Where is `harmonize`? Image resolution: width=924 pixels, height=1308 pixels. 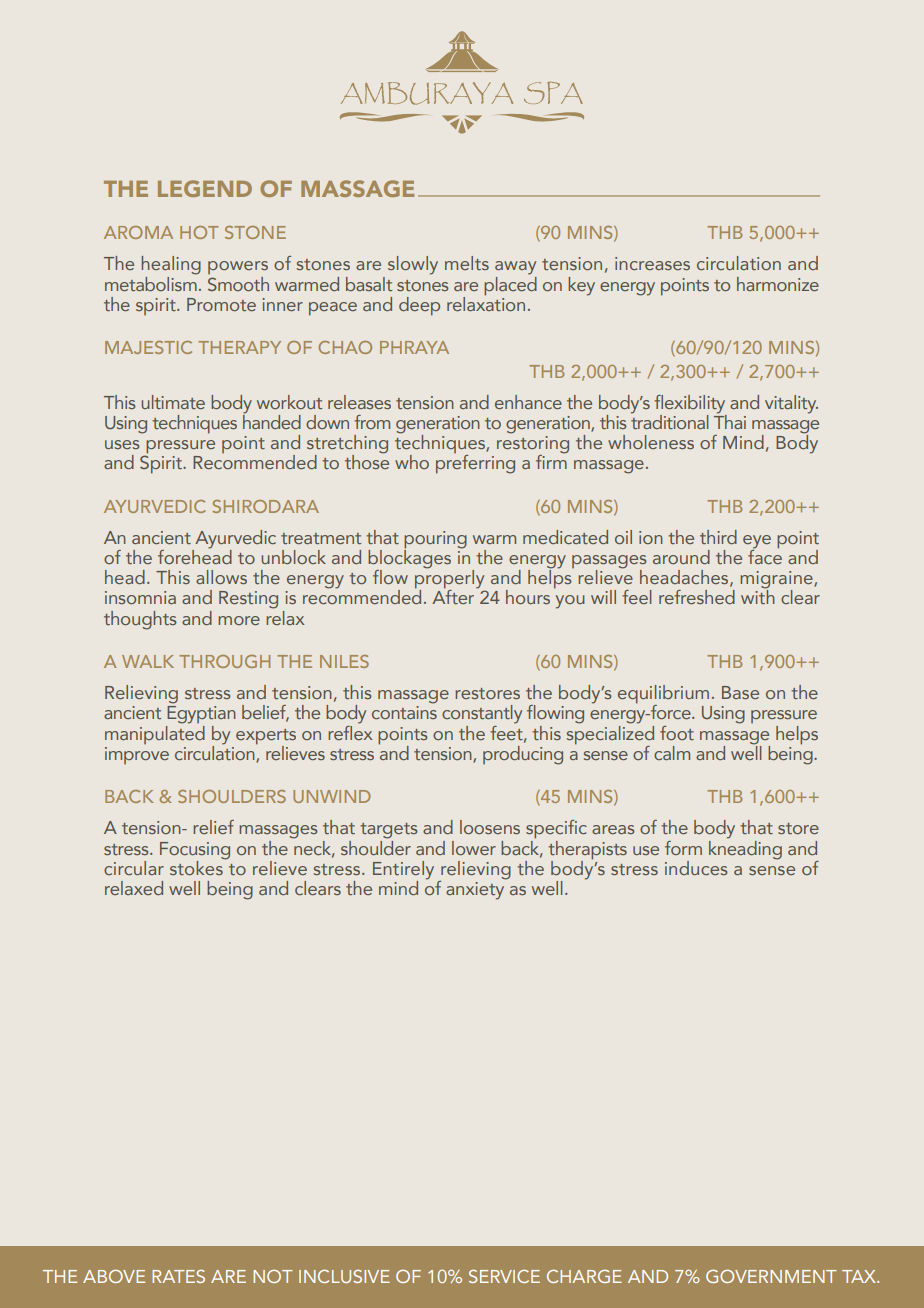 harmonize is located at coordinates (778, 284).
